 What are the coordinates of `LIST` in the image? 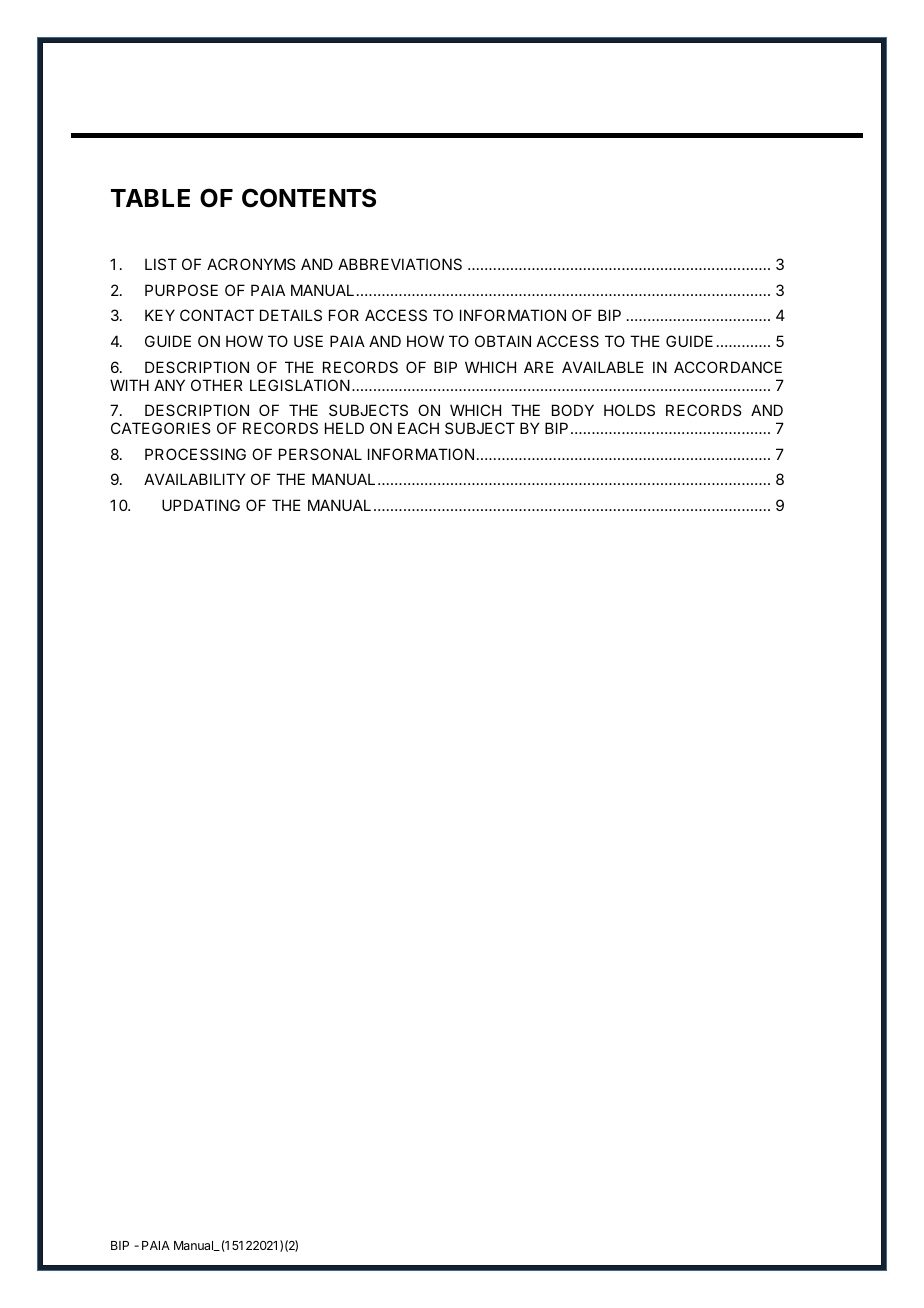 It's located at (161, 264).
